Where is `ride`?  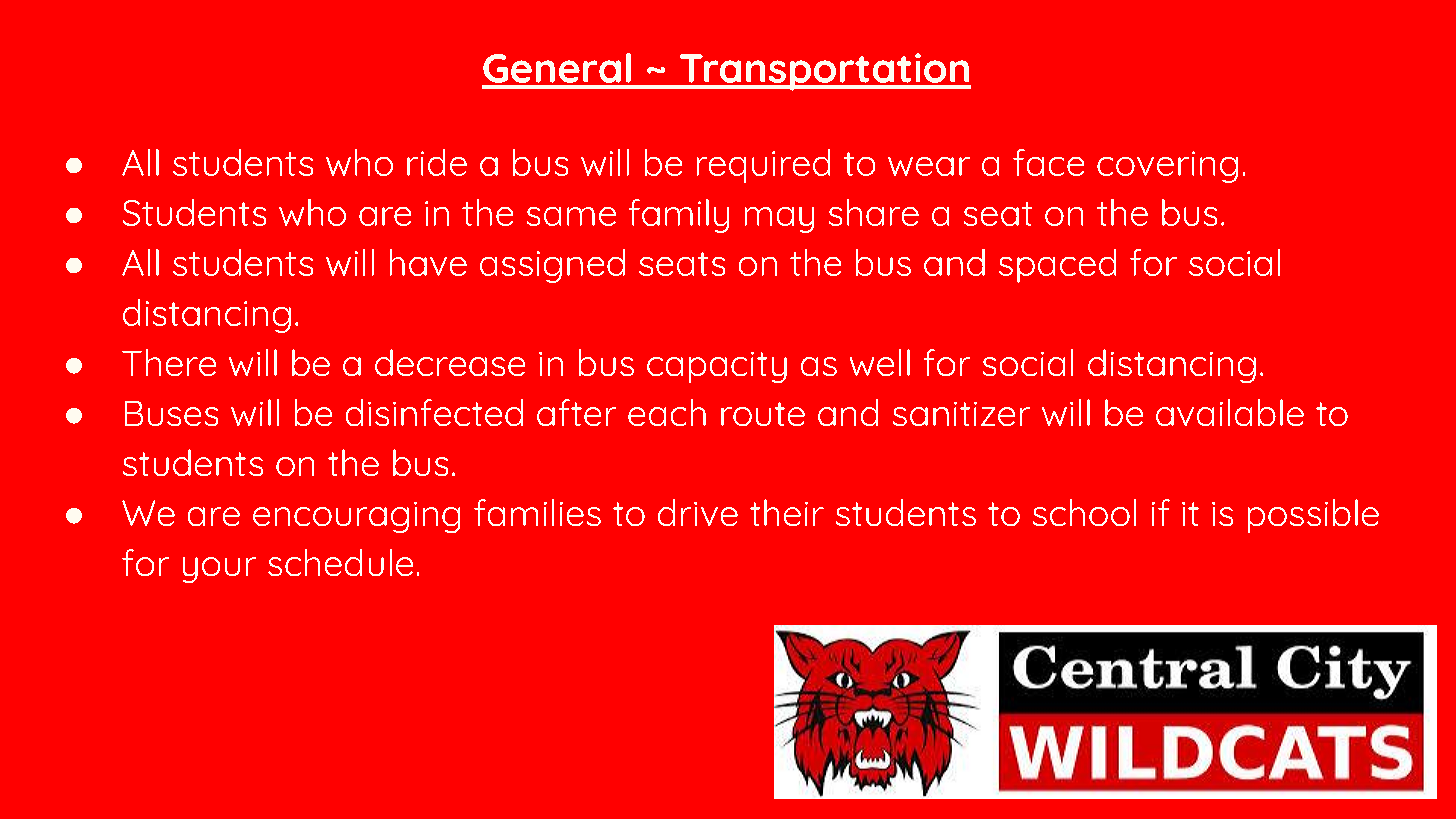 ride is located at coordinates (437, 162).
